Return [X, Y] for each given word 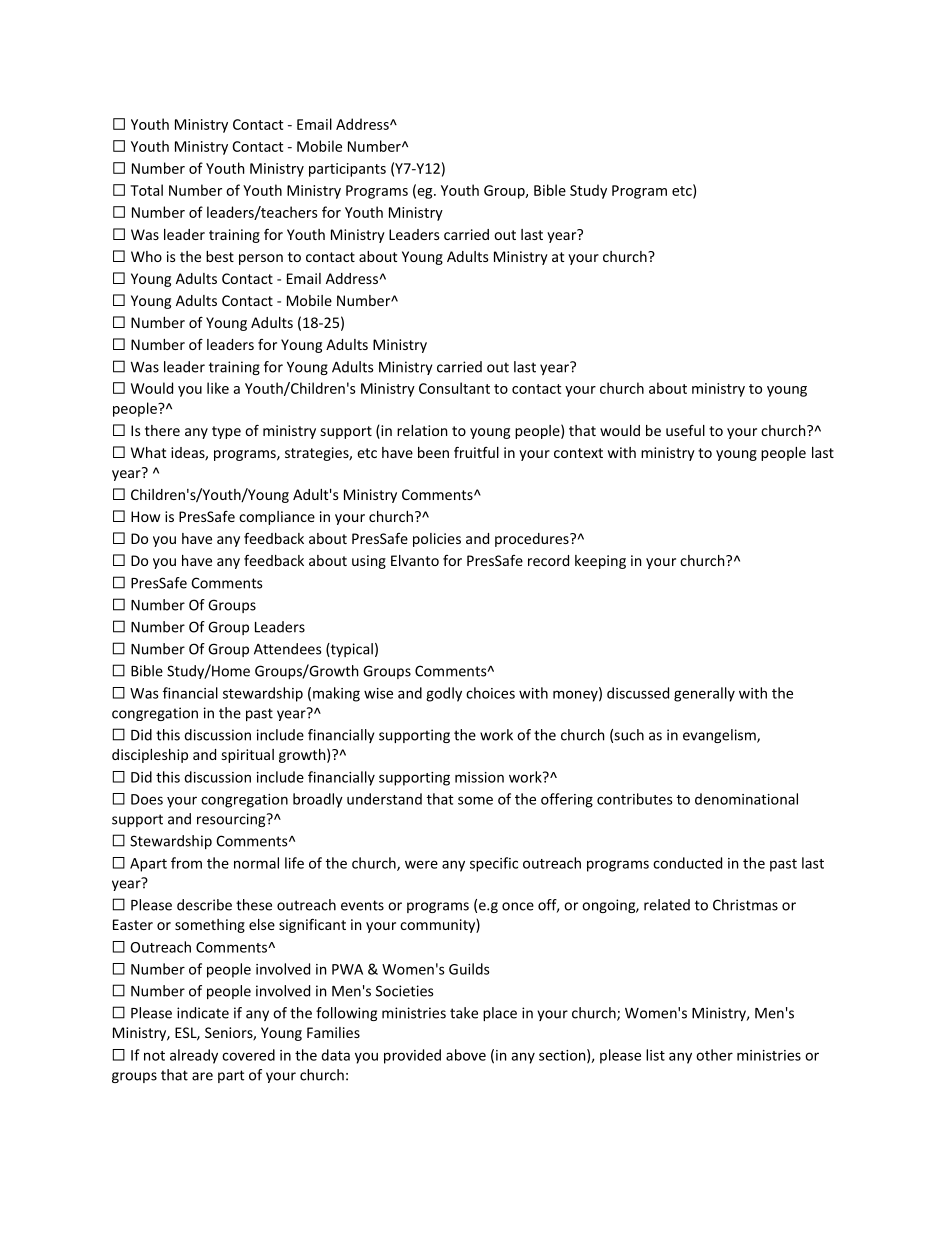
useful [685, 430]
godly [444, 694]
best [220, 256]
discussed [638, 693]
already [194, 1056]
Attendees [287, 649]
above [466, 1055]
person [261, 259]
